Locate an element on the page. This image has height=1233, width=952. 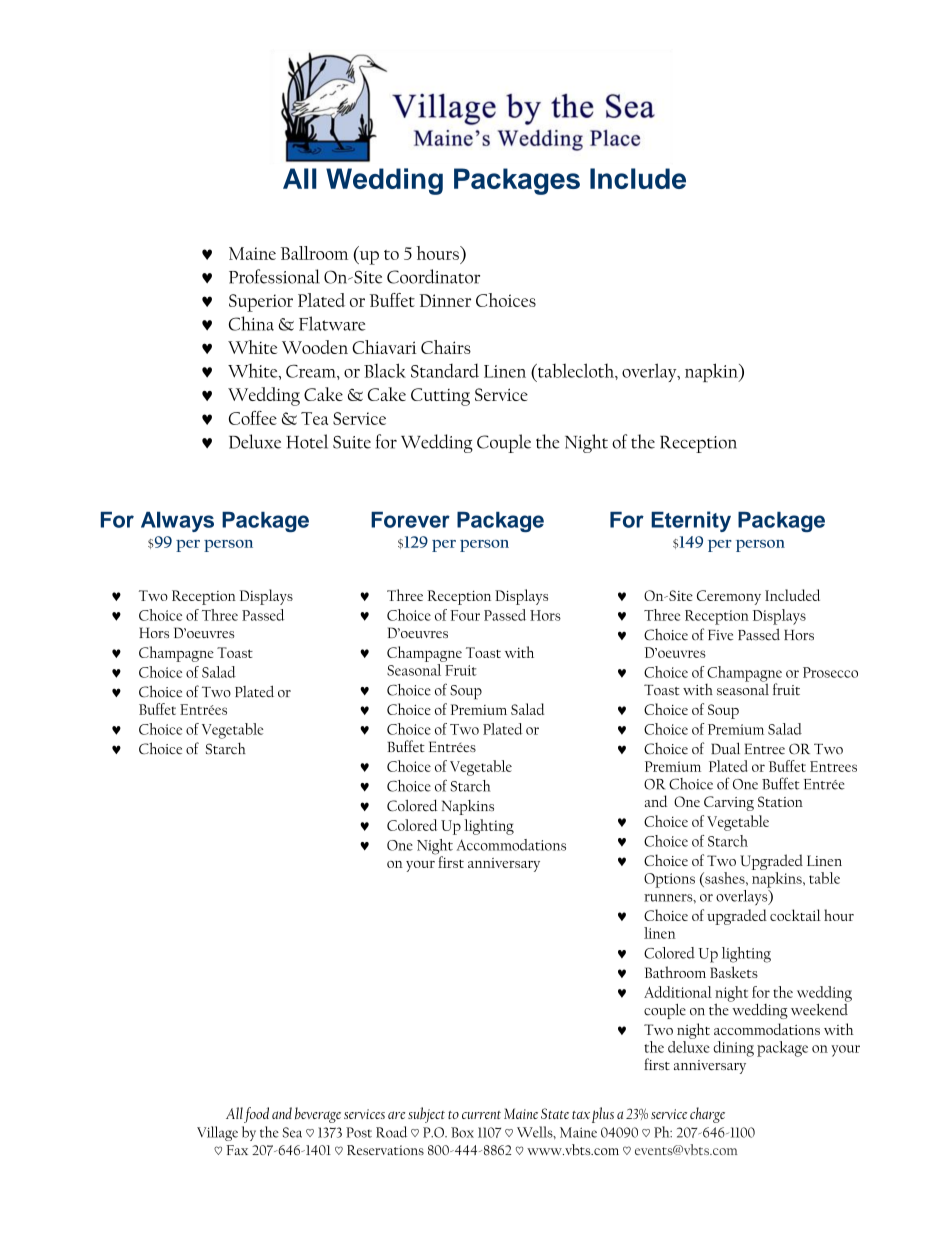
Dual is located at coordinates (725, 748).
